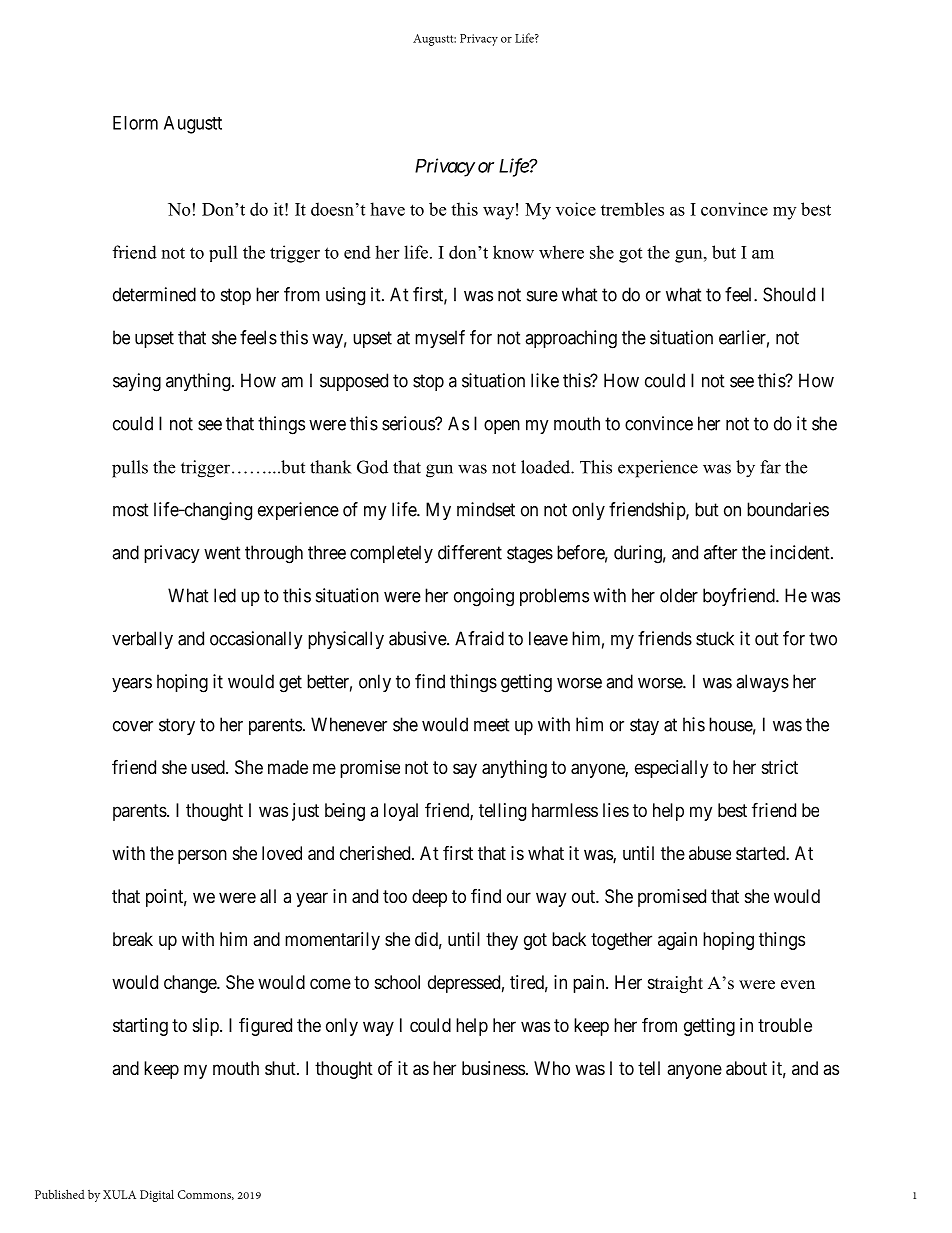 The image size is (952, 1233). Describe the element at coordinates (429, 898) in the page. I see `deep` at that location.
